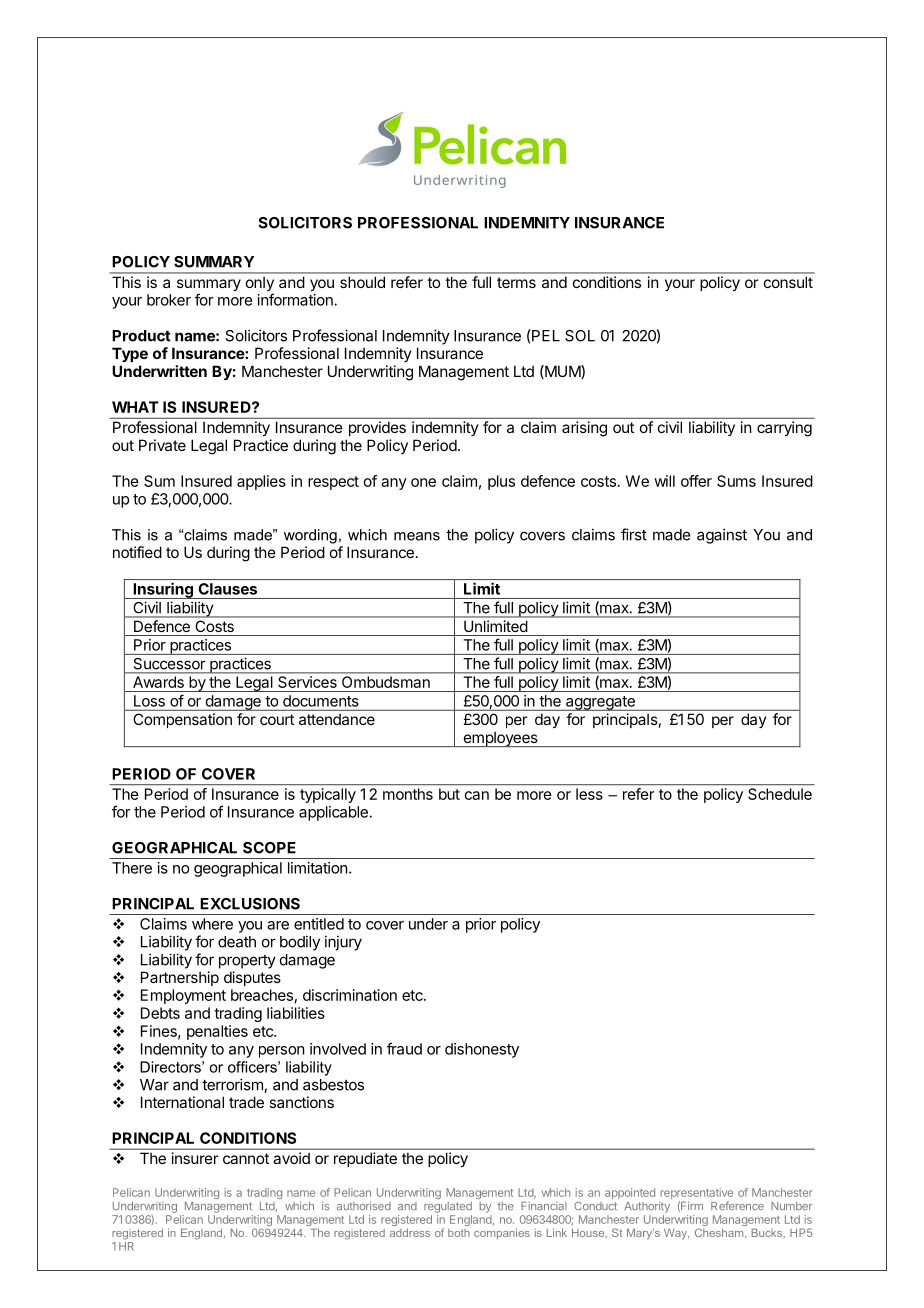  Describe the element at coordinates (600, 703) in the document. I see `aggregate` at that location.
